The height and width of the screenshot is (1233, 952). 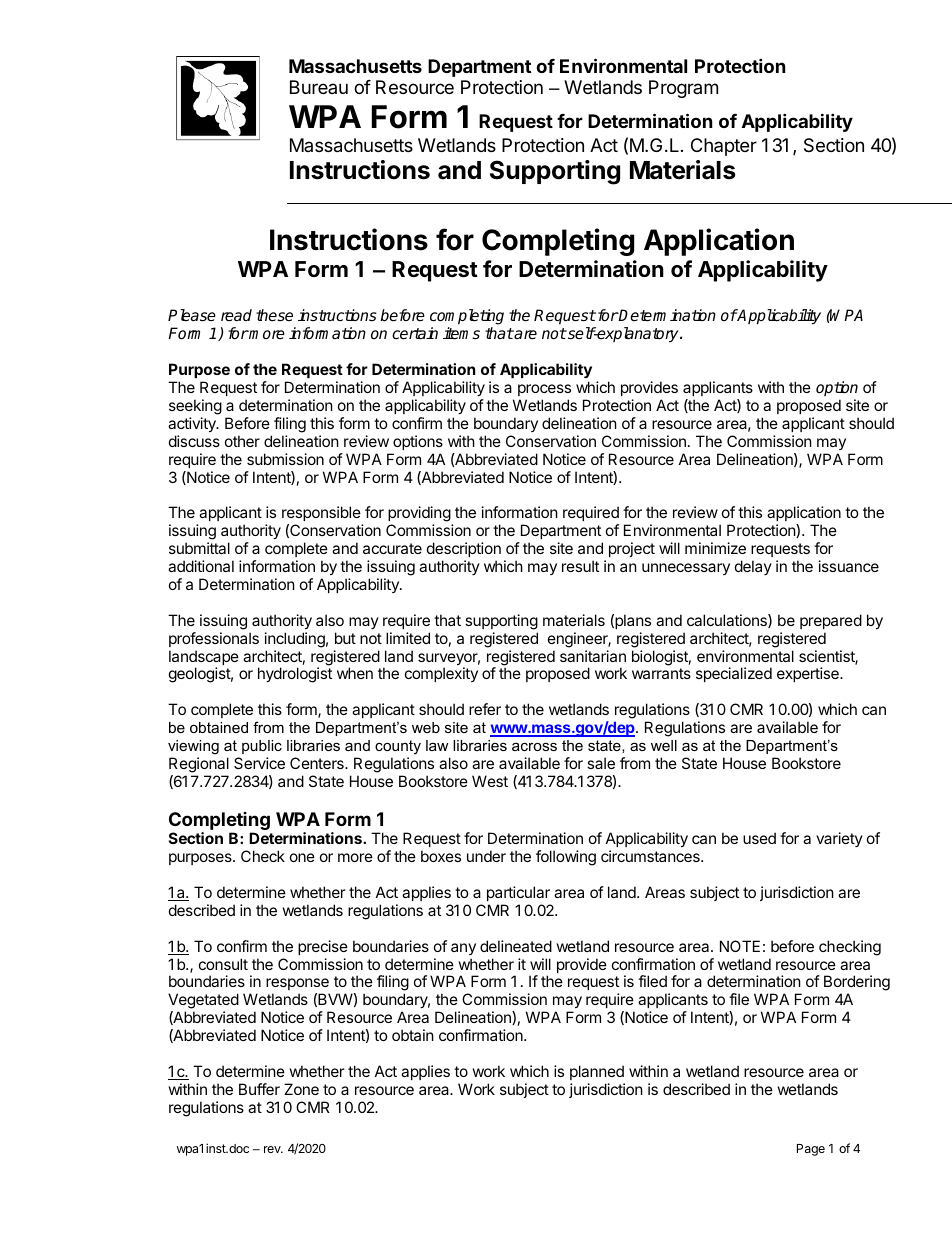 What do you see at coordinates (811, 1150) in the screenshot?
I see `Page` at bounding box center [811, 1150].
